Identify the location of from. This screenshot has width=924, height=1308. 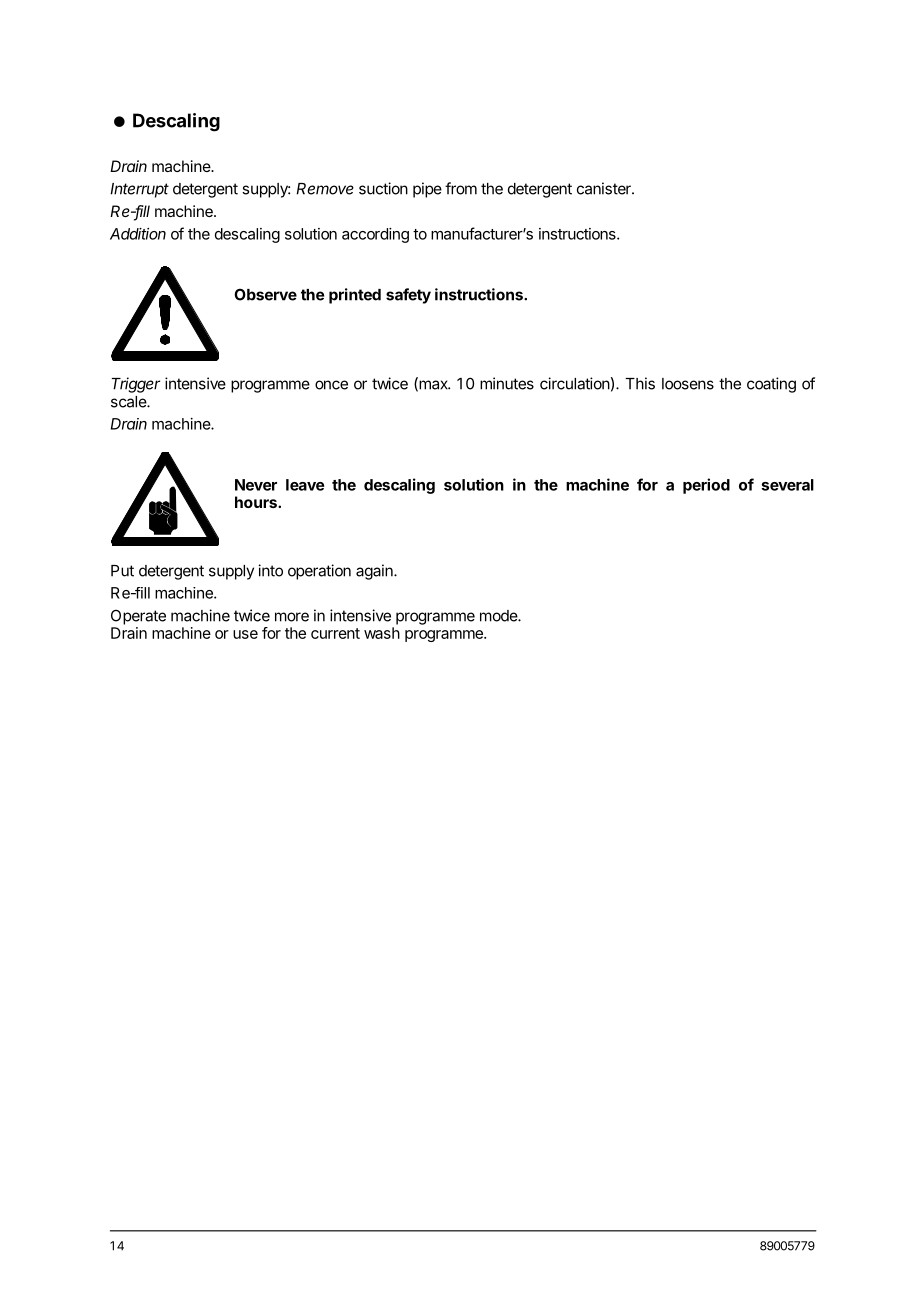
(461, 188).
